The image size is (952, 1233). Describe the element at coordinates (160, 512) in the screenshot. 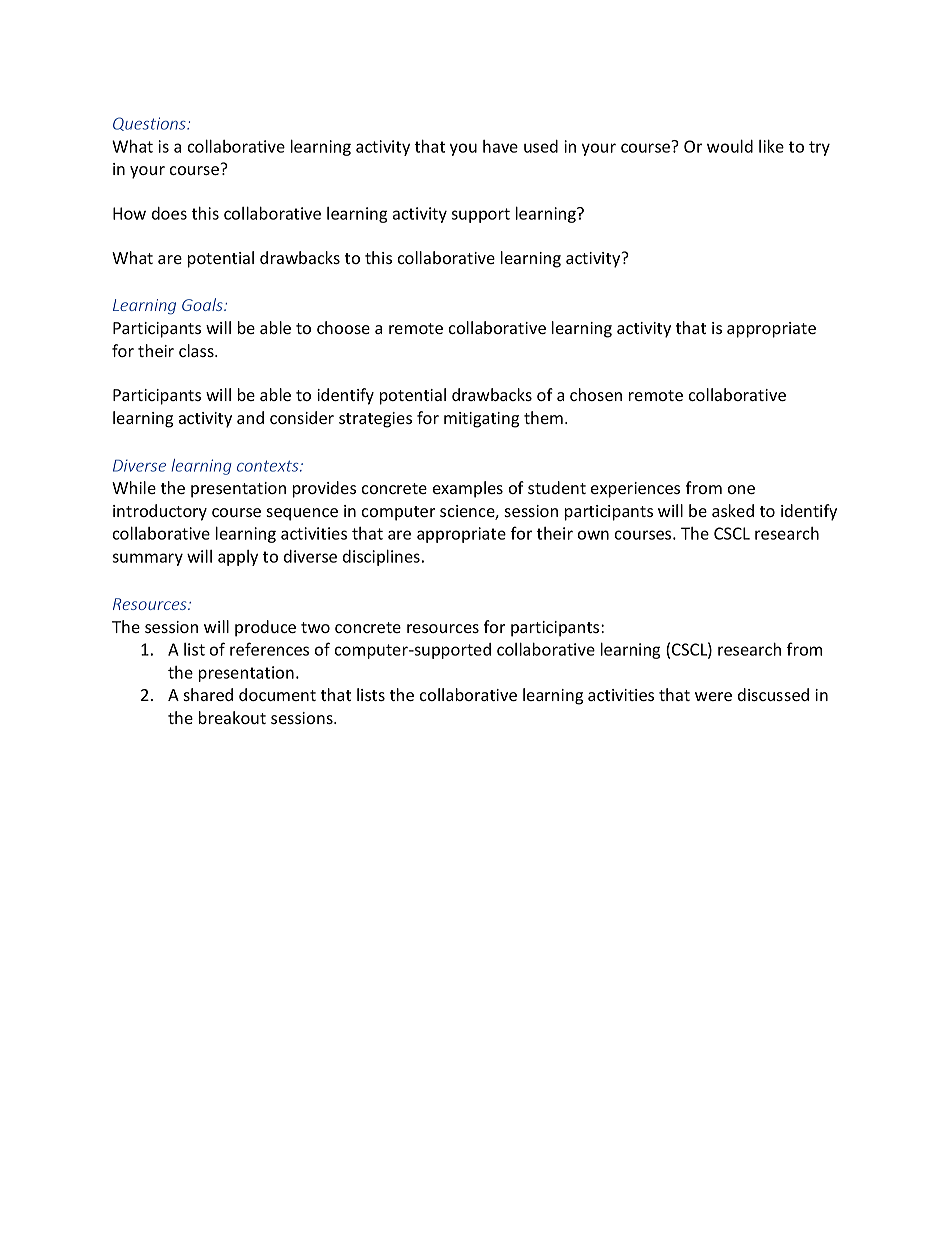

I see `introductory` at that location.
